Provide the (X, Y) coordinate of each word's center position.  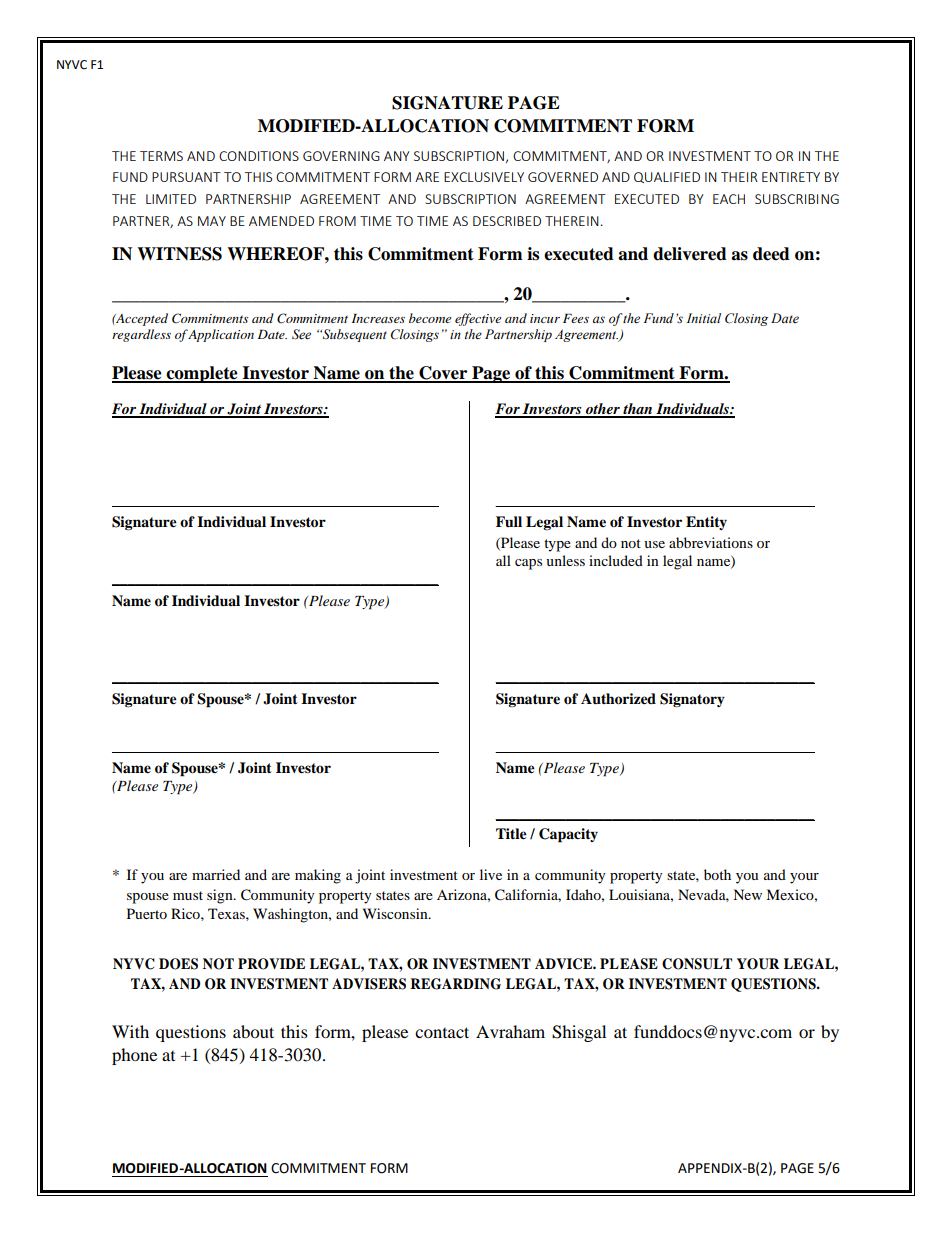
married (216, 874)
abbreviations (711, 542)
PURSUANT (186, 177)
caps (528, 564)
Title (511, 834)
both (717, 874)
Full (509, 521)
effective (478, 319)
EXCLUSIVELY (484, 177)
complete (202, 374)
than (638, 410)
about (253, 1031)
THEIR (739, 177)
